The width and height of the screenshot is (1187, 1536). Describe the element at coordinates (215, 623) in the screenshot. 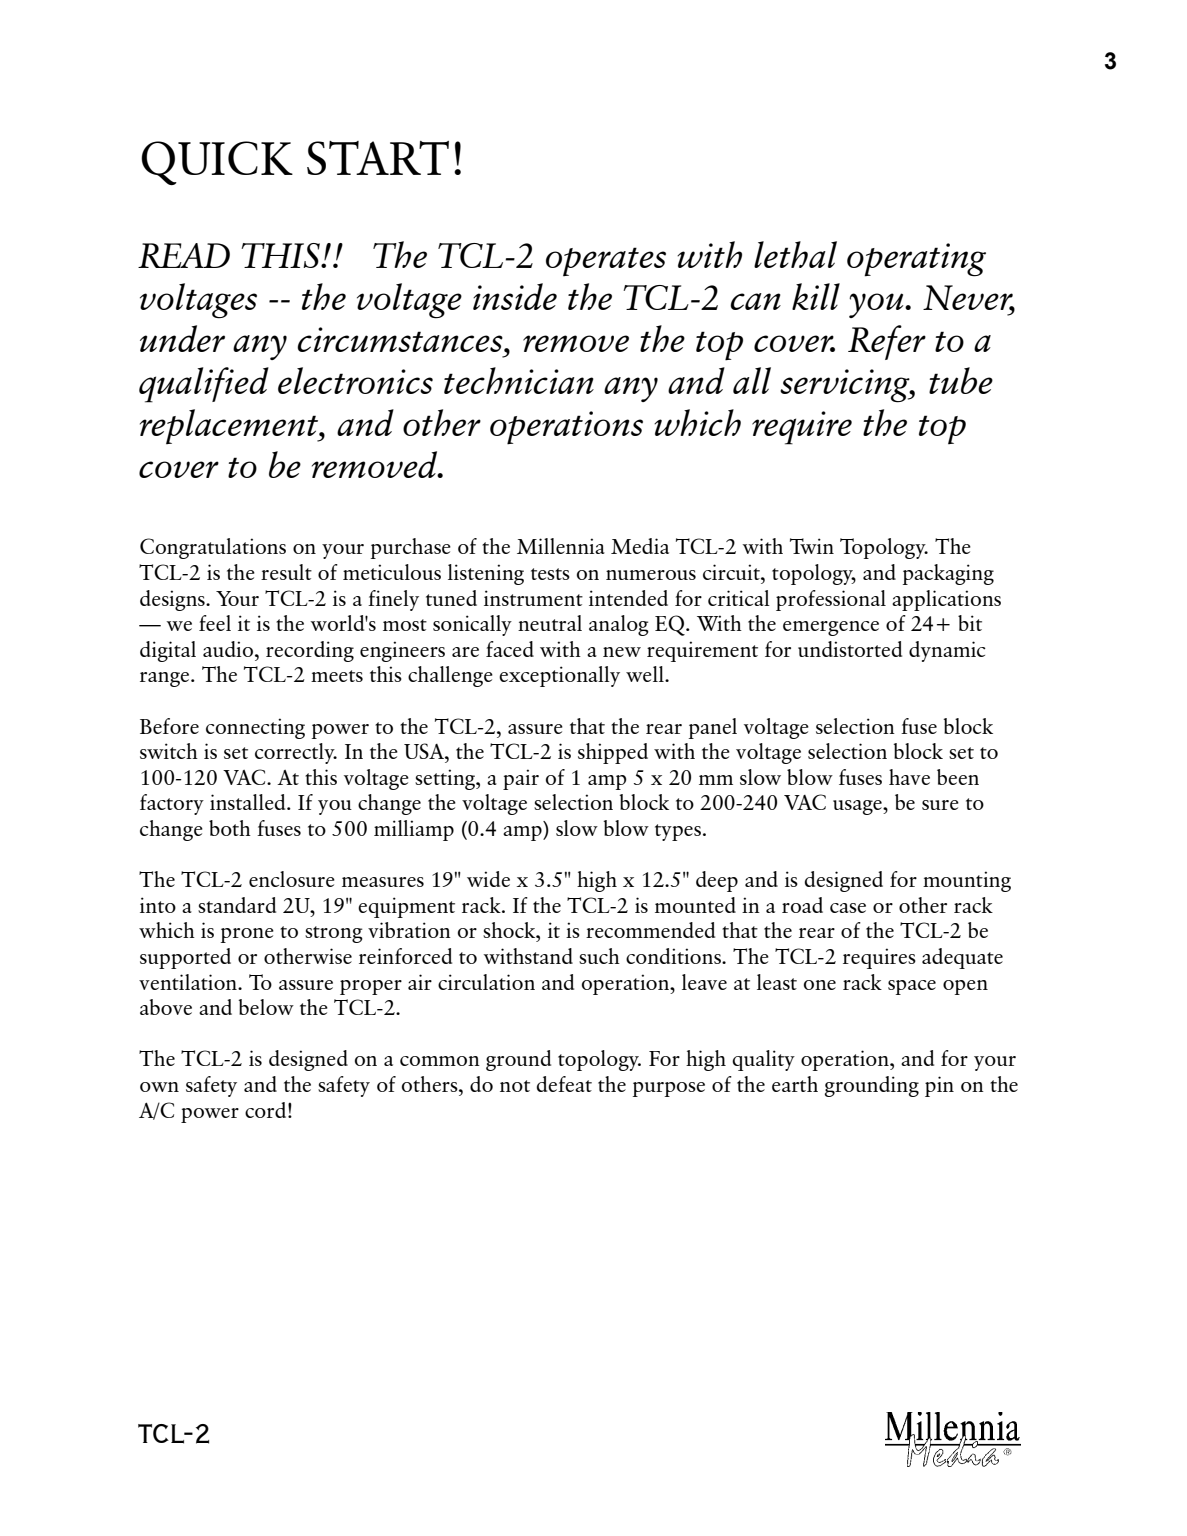

I see `feel` at that location.
